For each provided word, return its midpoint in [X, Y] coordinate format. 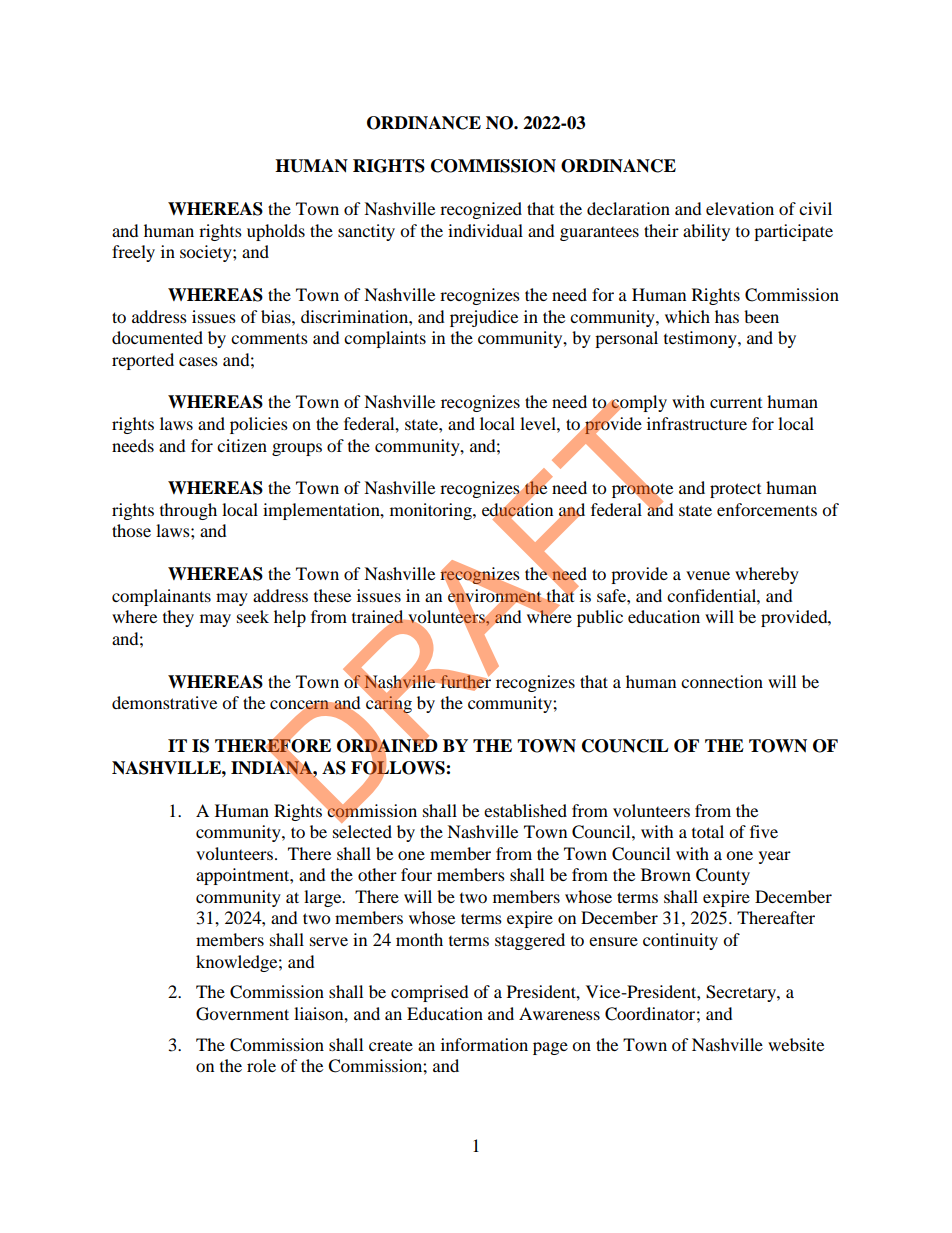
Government [242, 1014]
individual [485, 230]
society [207, 253]
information [484, 1044]
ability [706, 232]
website [796, 1044]
